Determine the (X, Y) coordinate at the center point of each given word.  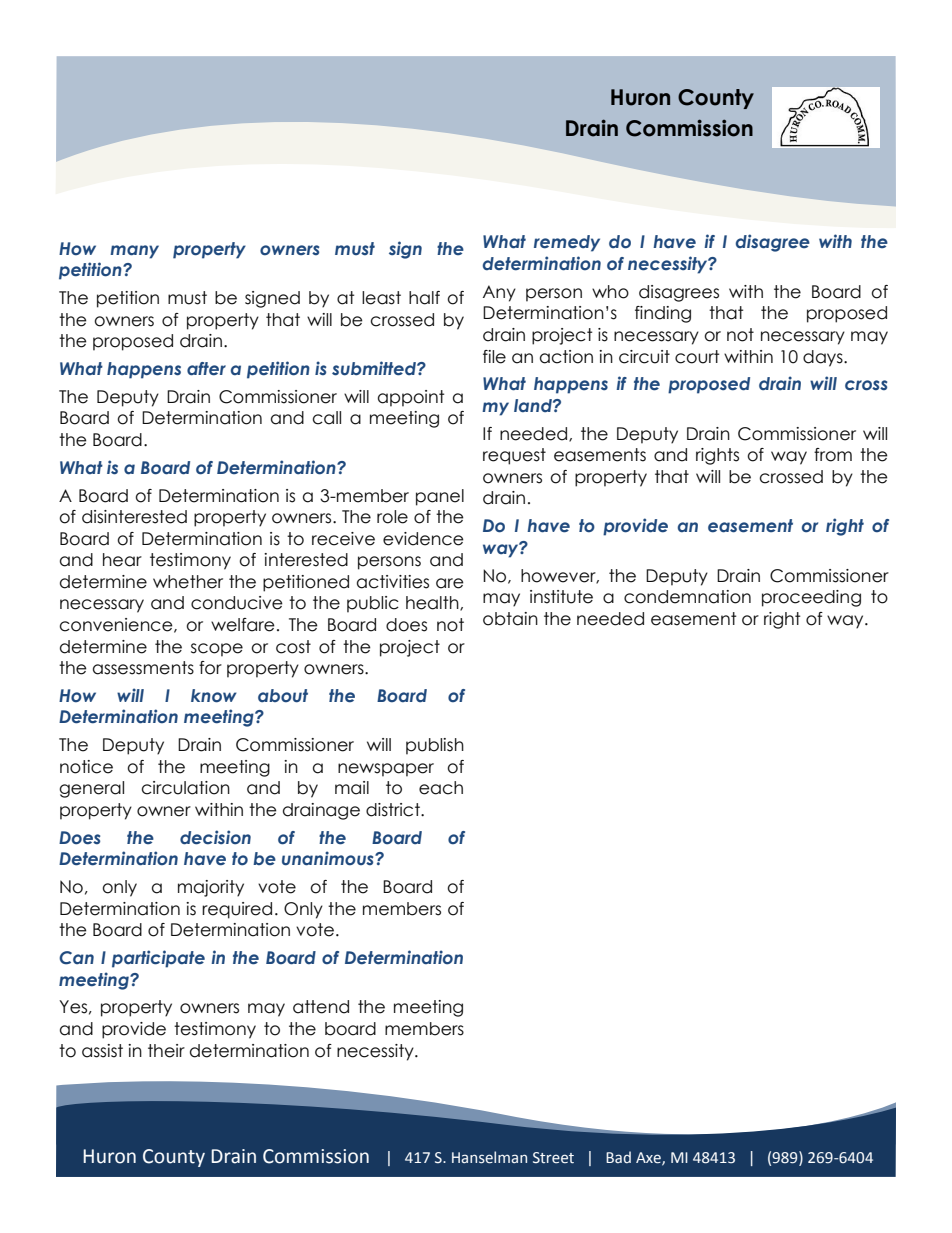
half (424, 298)
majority (211, 888)
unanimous (329, 858)
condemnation (687, 597)
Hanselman (489, 1157)
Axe (649, 1158)
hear (122, 560)
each (441, 788)
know (214, 696)
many (134, 252)
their (166, 1051)
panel (440, 497)
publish (435, 746)
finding (663, 314)
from (833, 455)
